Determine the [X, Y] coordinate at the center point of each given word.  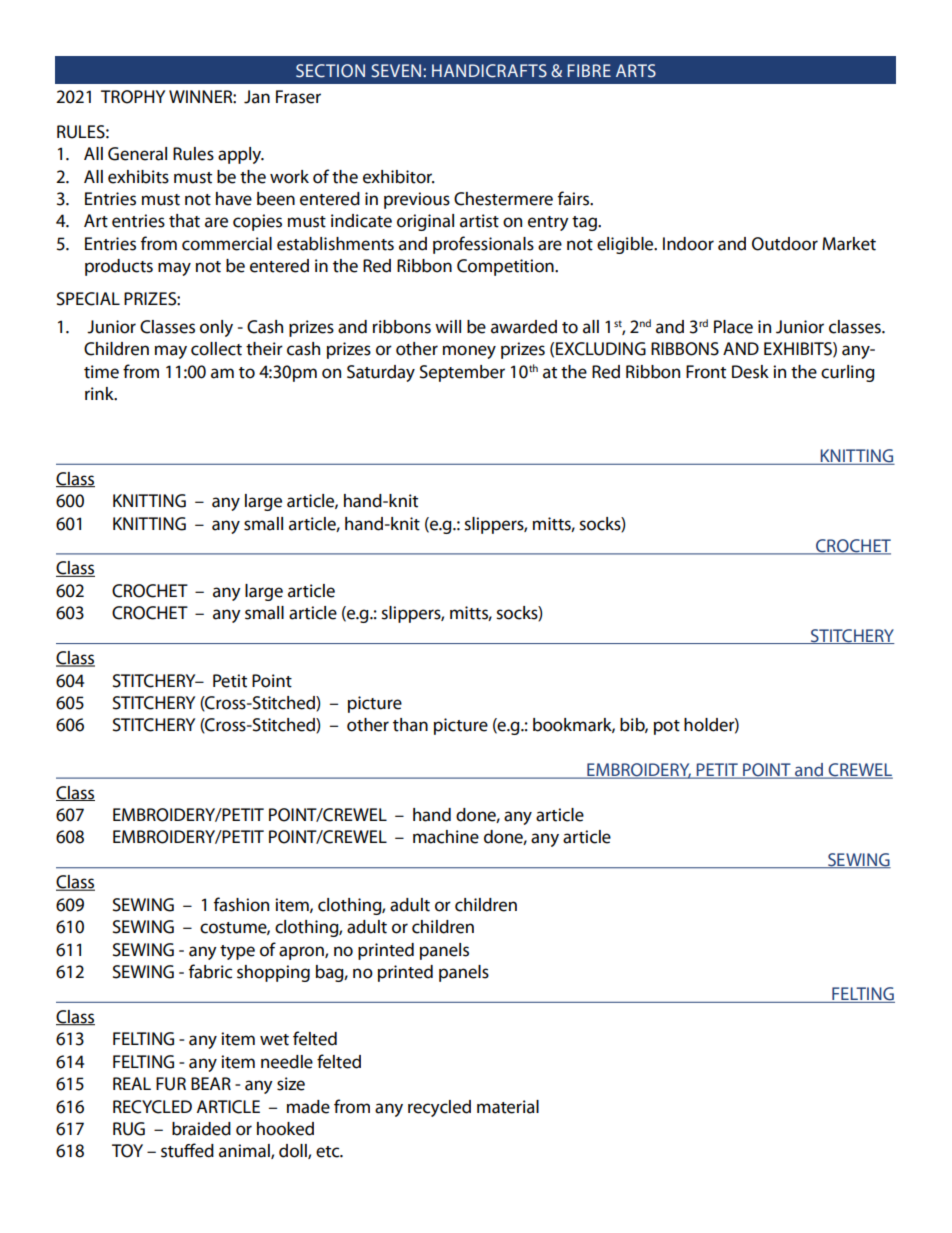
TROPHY [133, 97]
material [508, 1107]
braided [201, 1129]
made [308, 1107]
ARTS [636, 71]
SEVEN [397, 71]
